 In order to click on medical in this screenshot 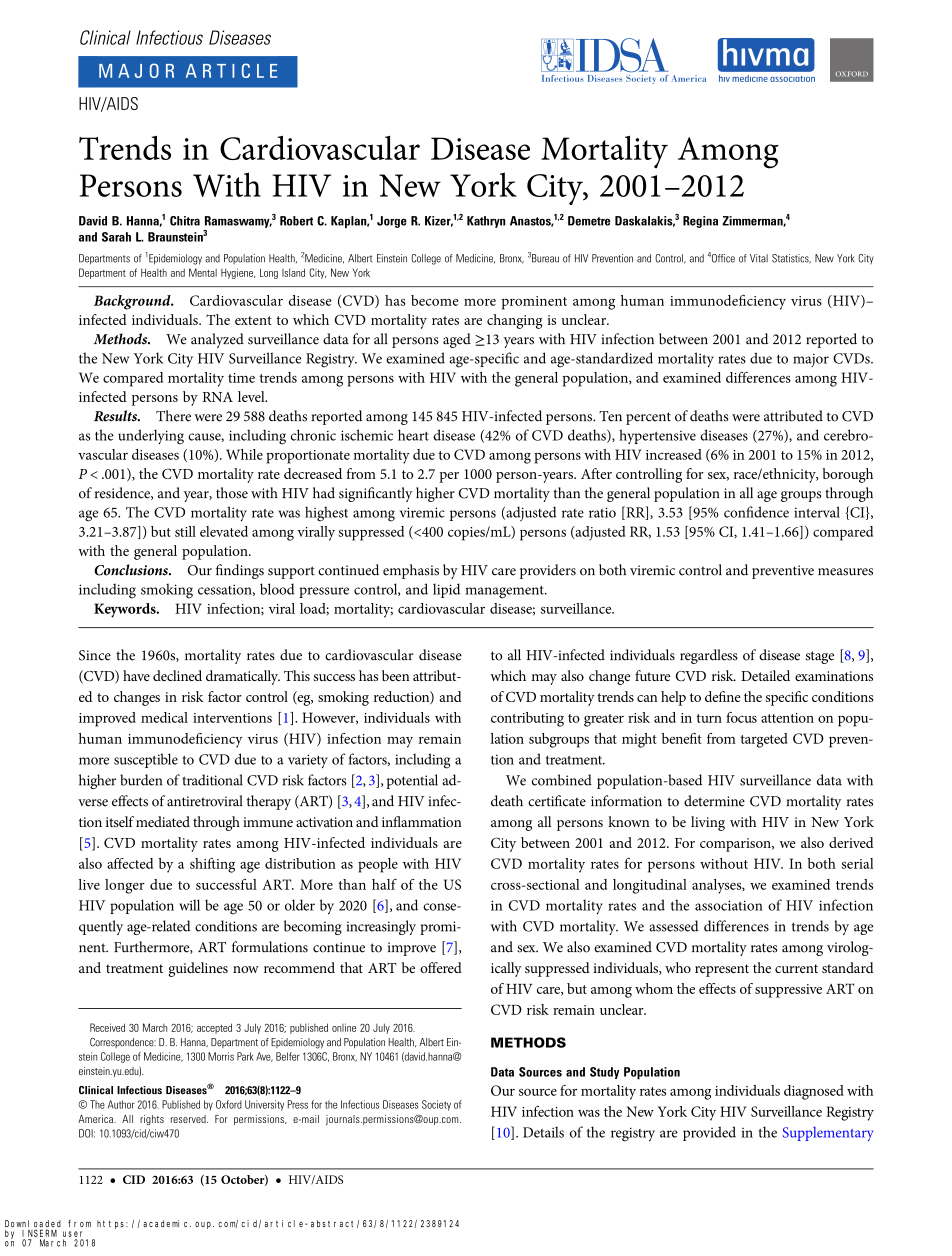, I will do `click(164, 717)`.
